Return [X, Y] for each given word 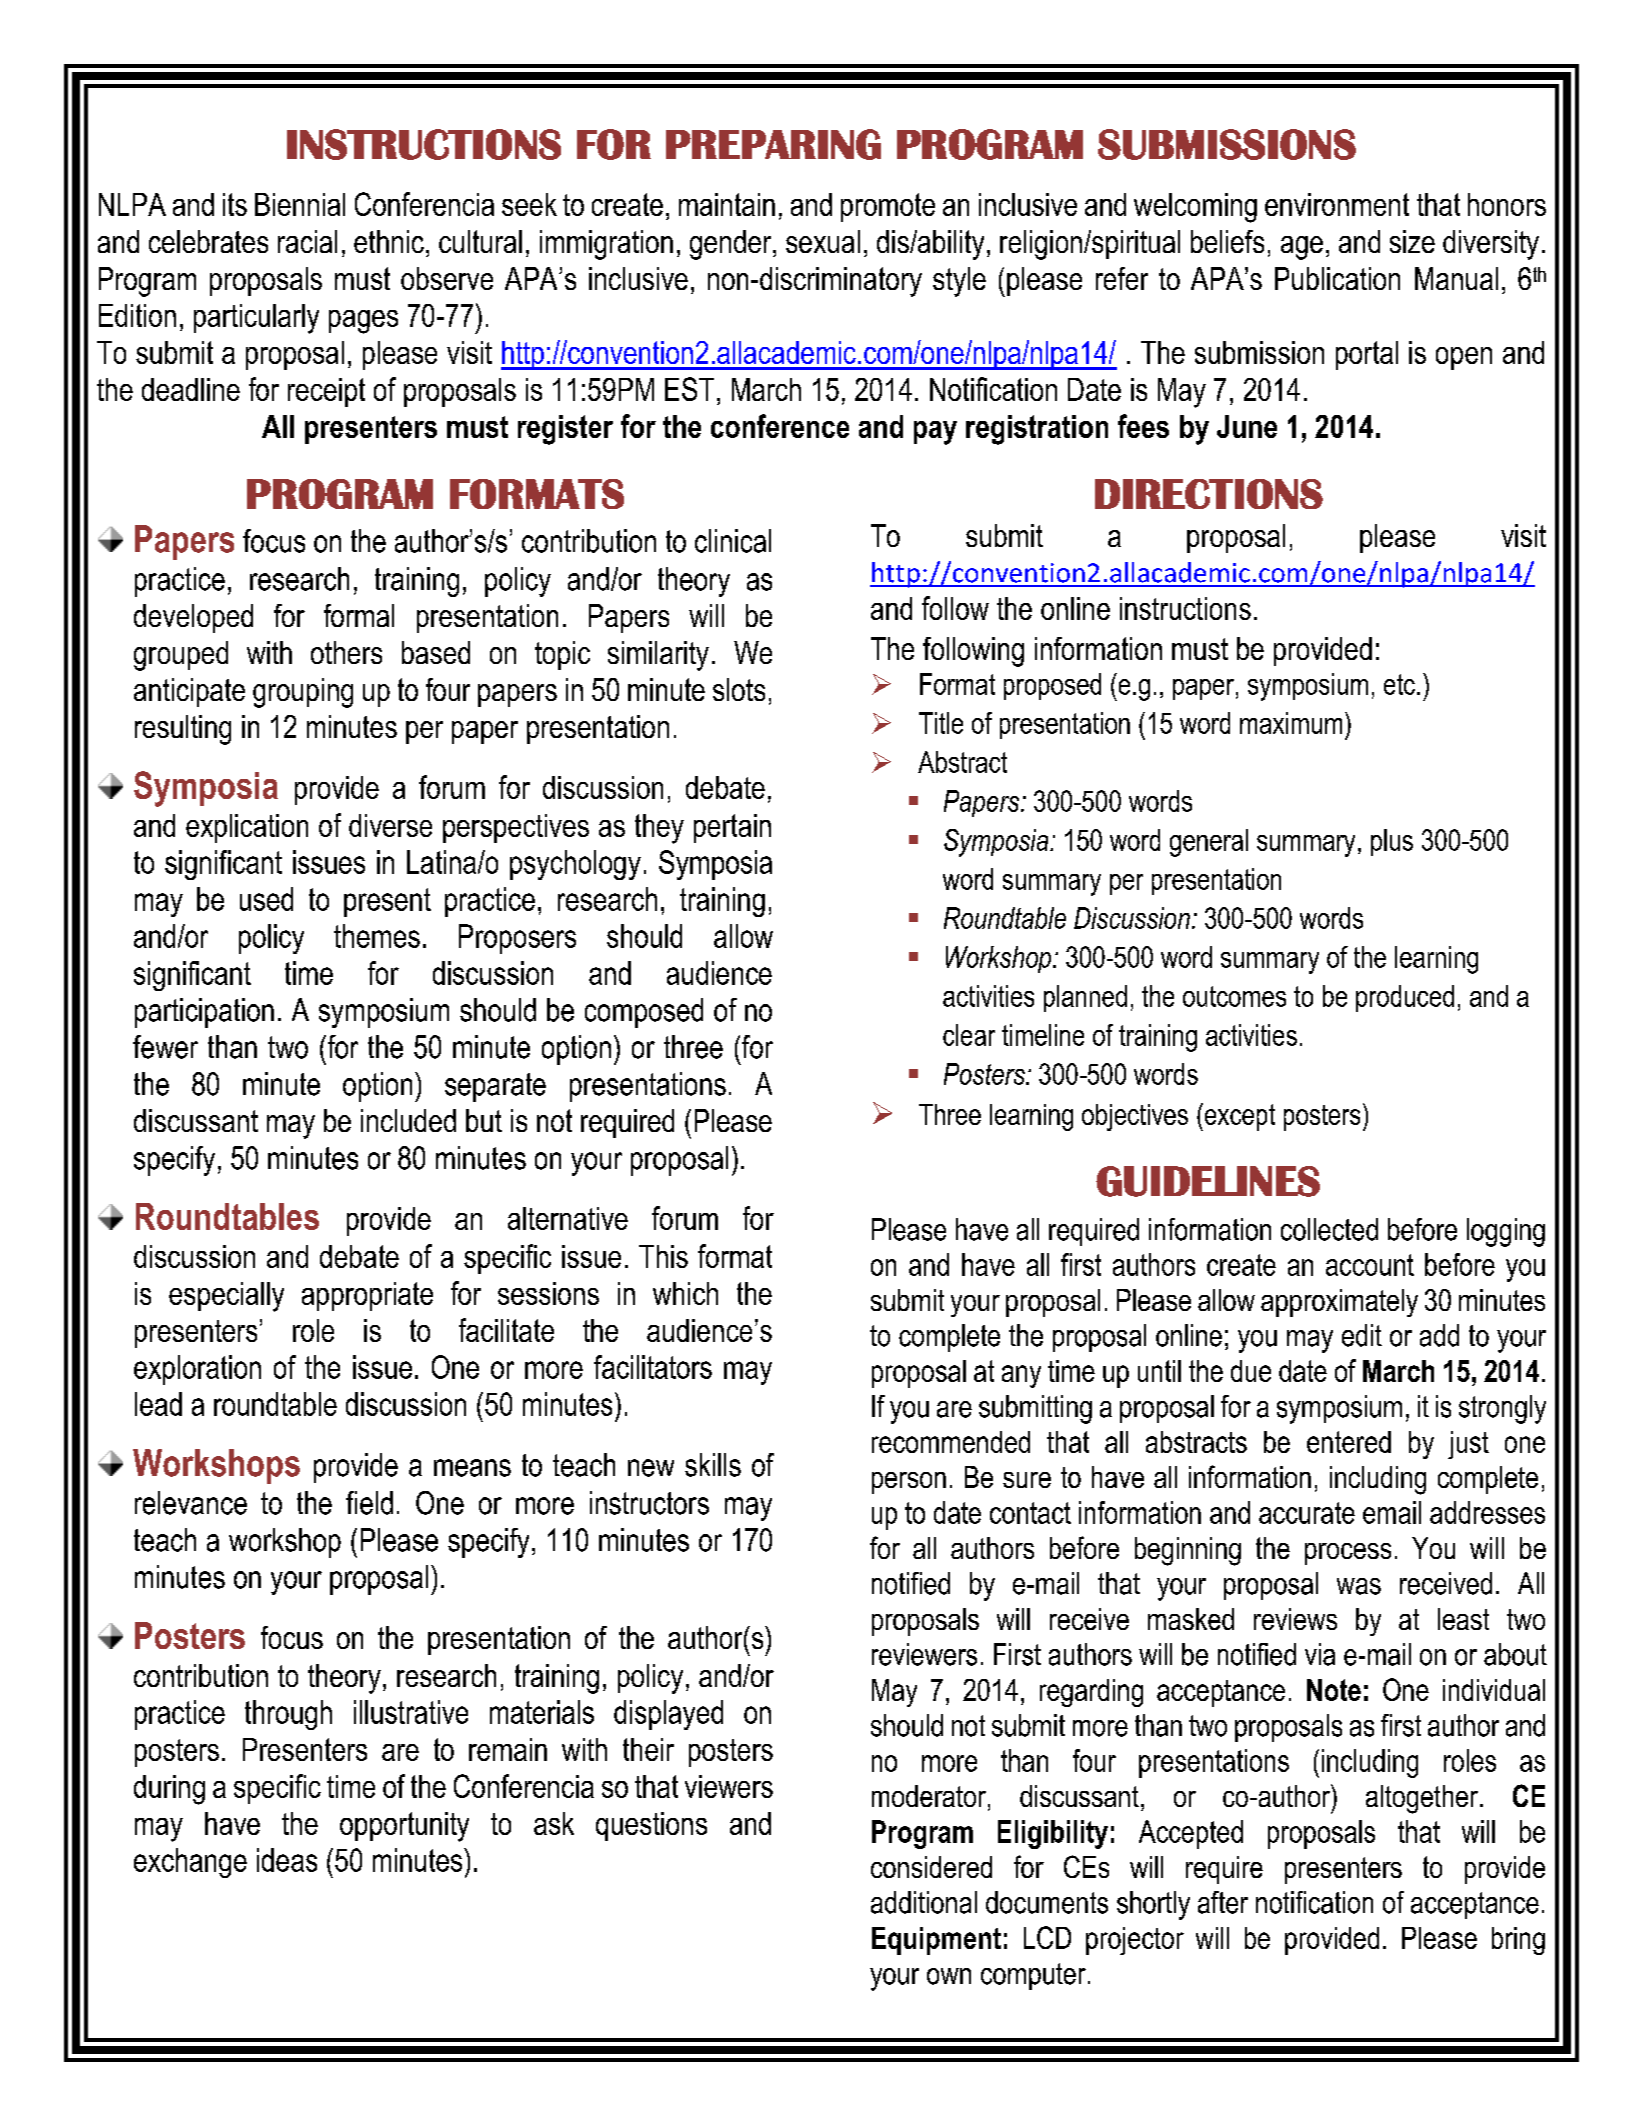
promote [888, 207]
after [1223, 1902]
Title [941, 723]
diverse [390, 825]
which [685, 1293]
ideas [287, 1860]
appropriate [367, 1296]
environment [1337, 204]
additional [924, 1902]
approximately [1339, 1303]
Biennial [300, 204]
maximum [1291, 723]
